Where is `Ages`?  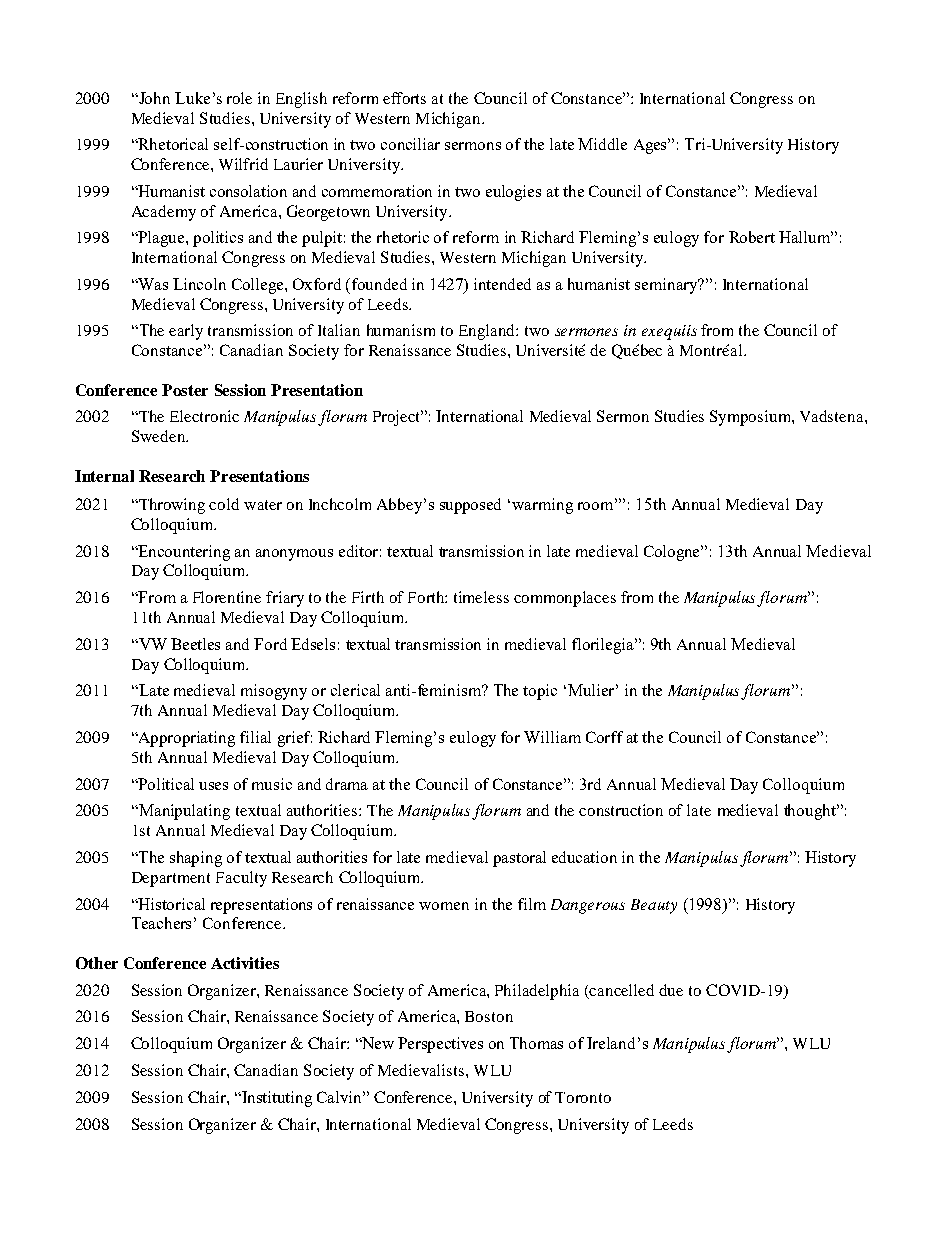 Ages is located at coordinates (652, 146).
